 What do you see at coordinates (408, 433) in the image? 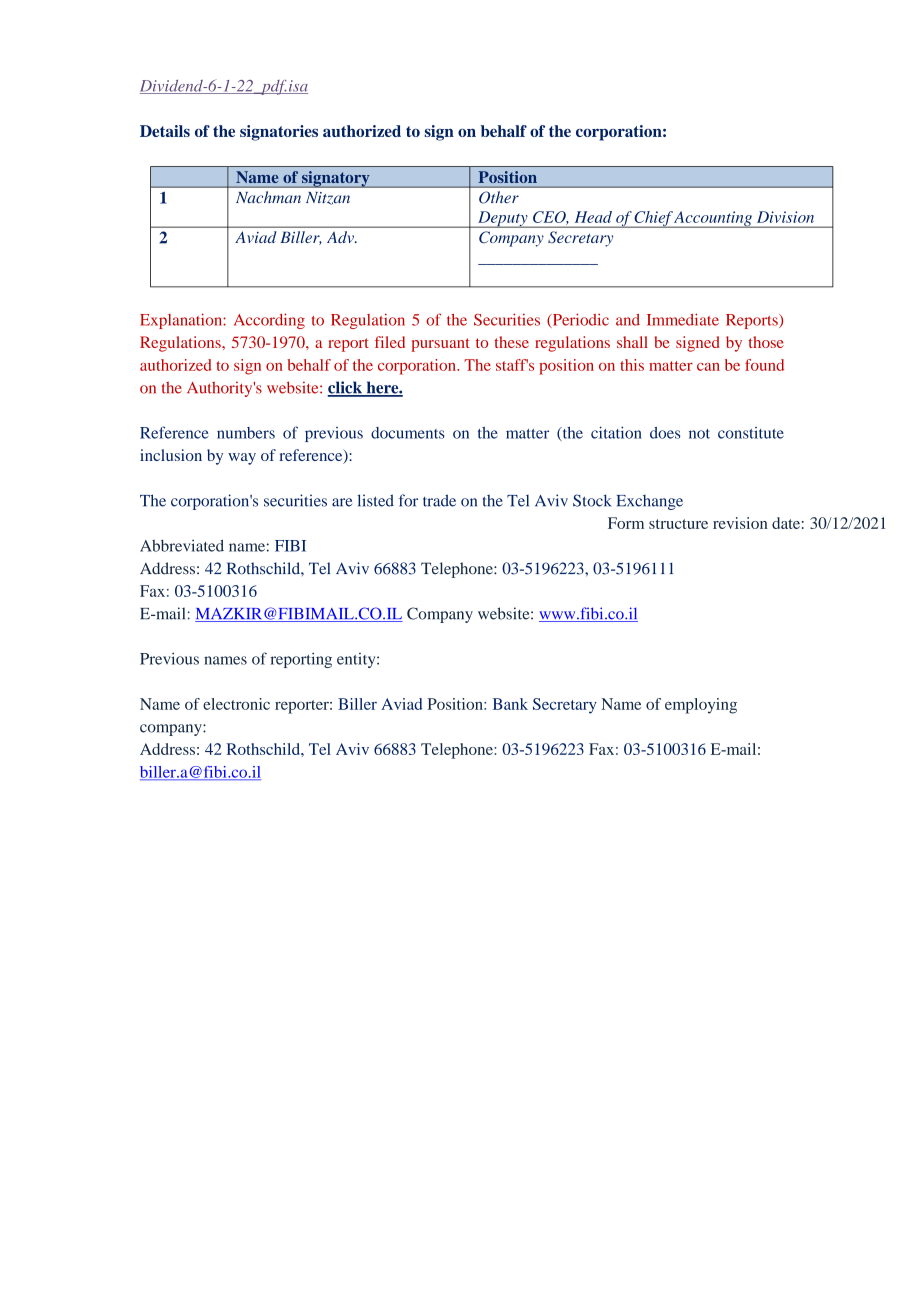
I see `documents` at bounding box center [408, 433].
